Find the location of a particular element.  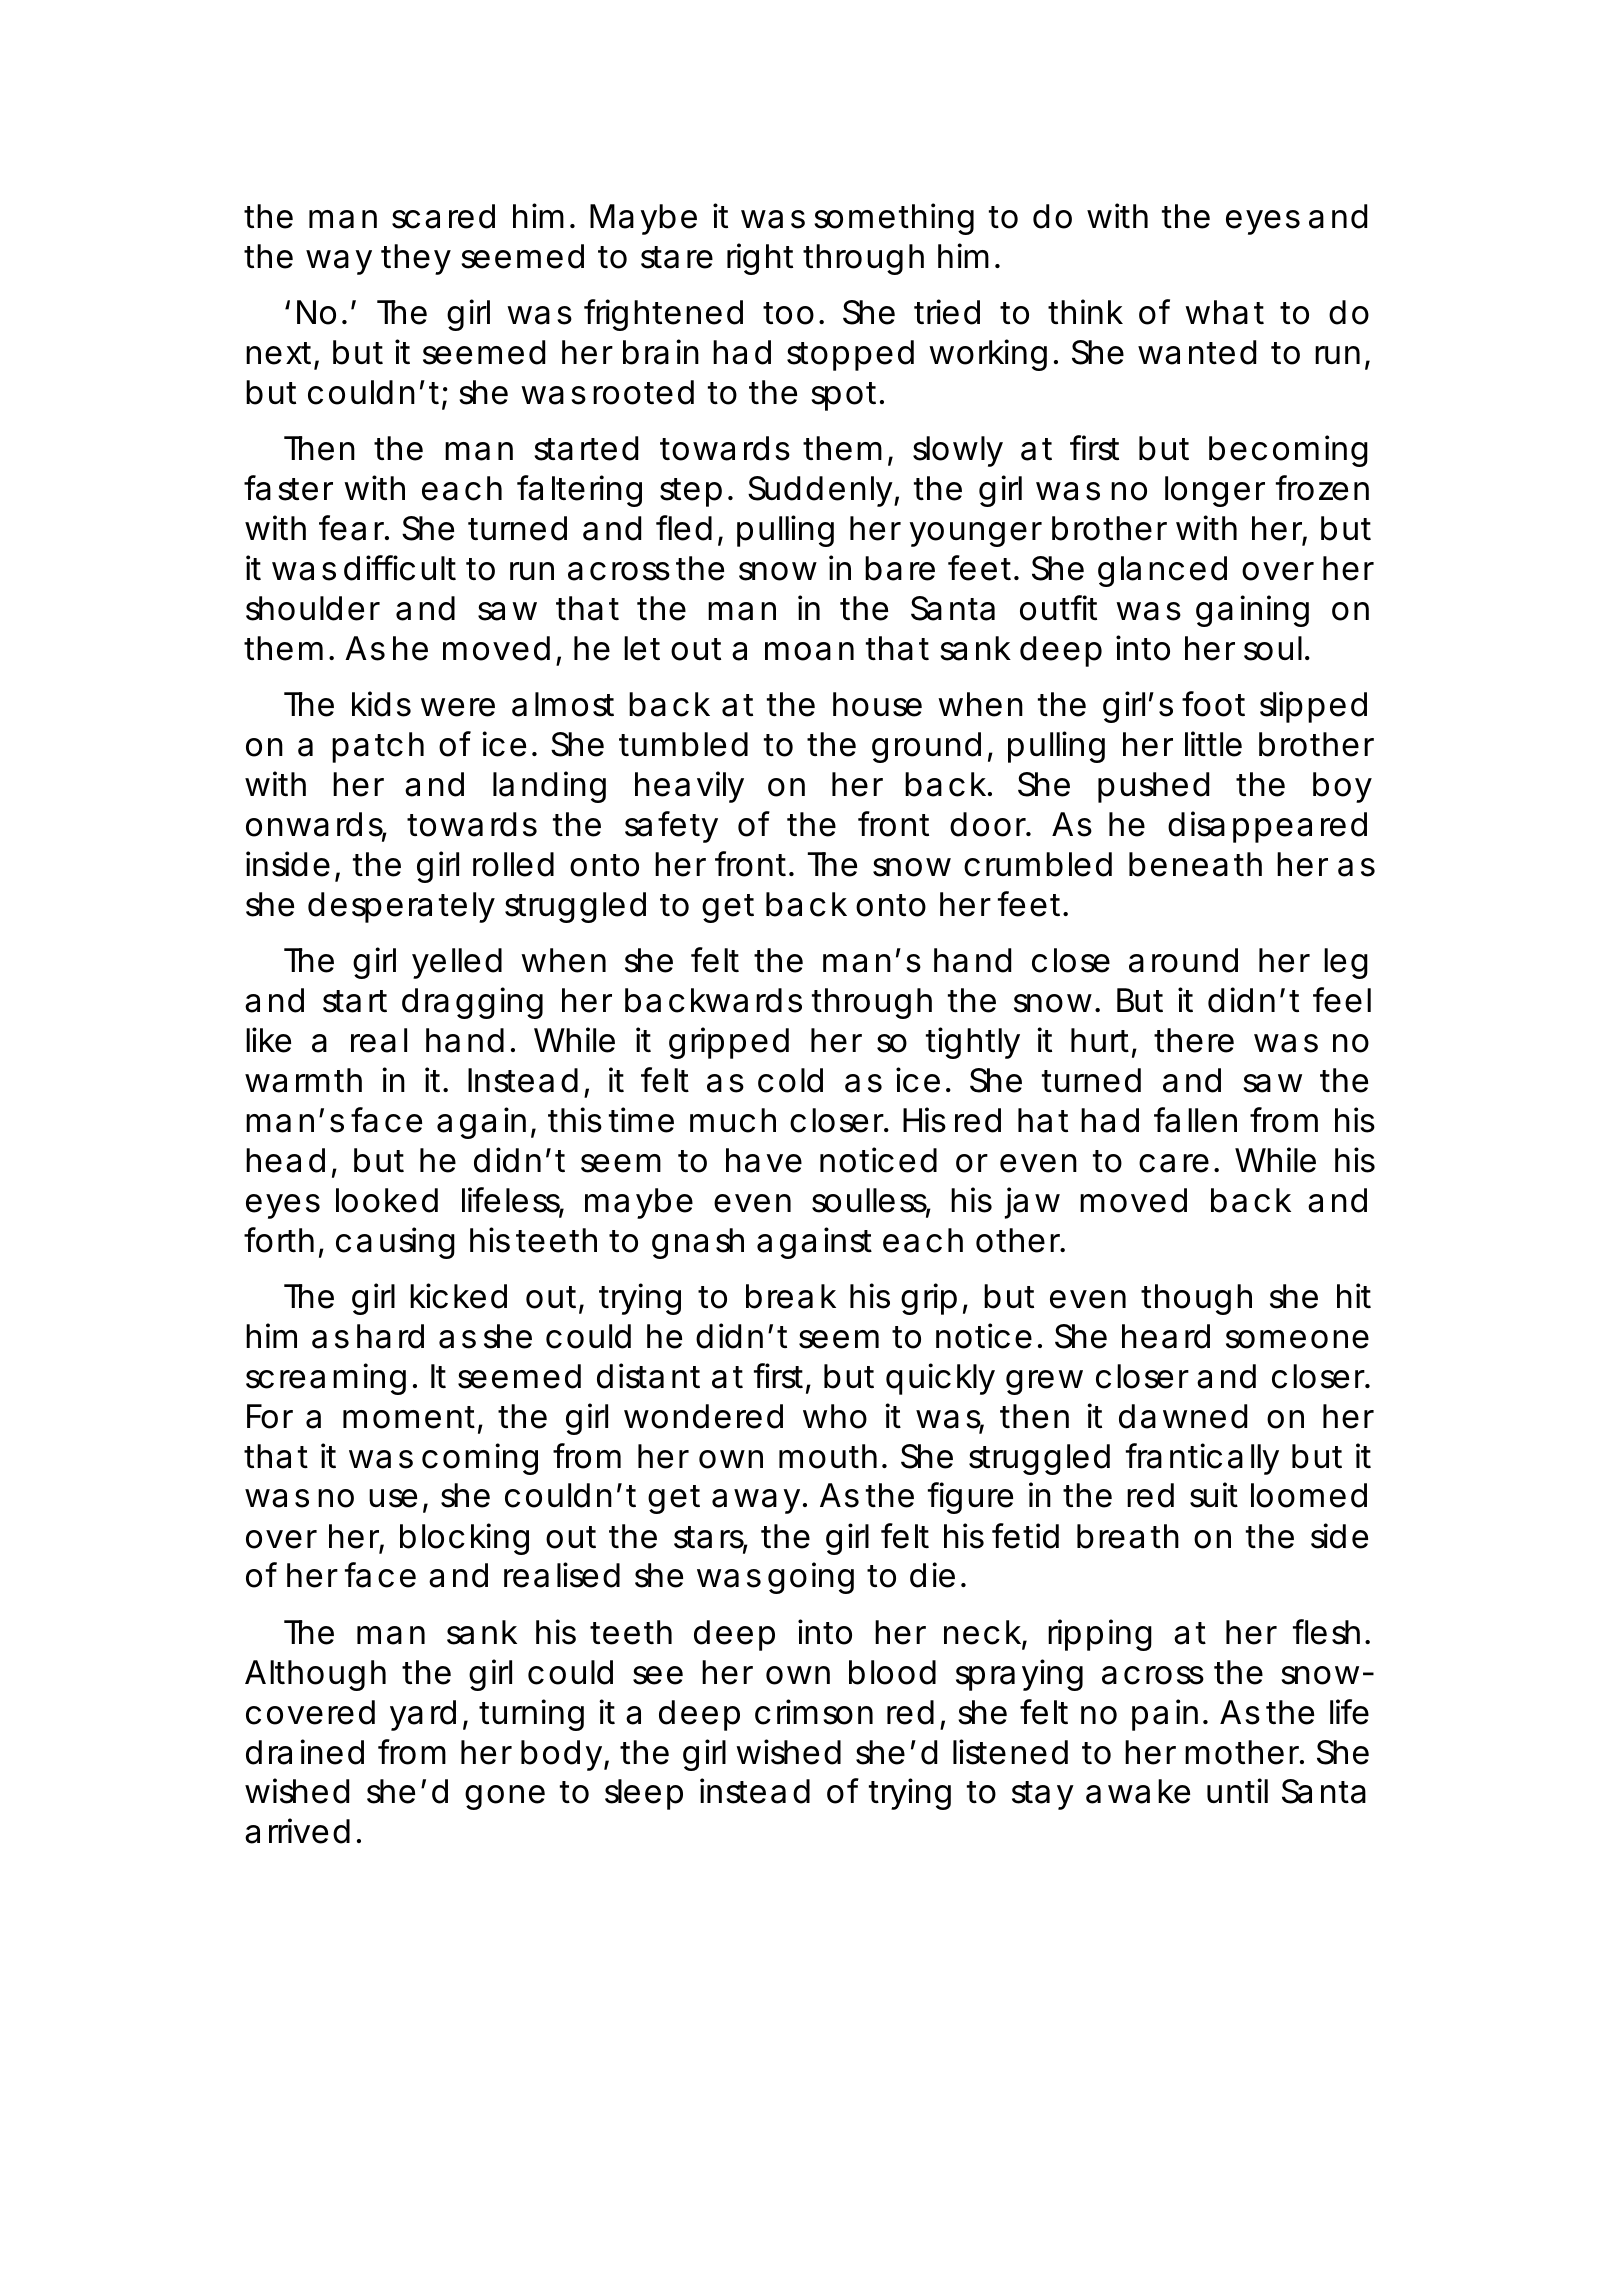

house is located at coordinates (877, 704).
